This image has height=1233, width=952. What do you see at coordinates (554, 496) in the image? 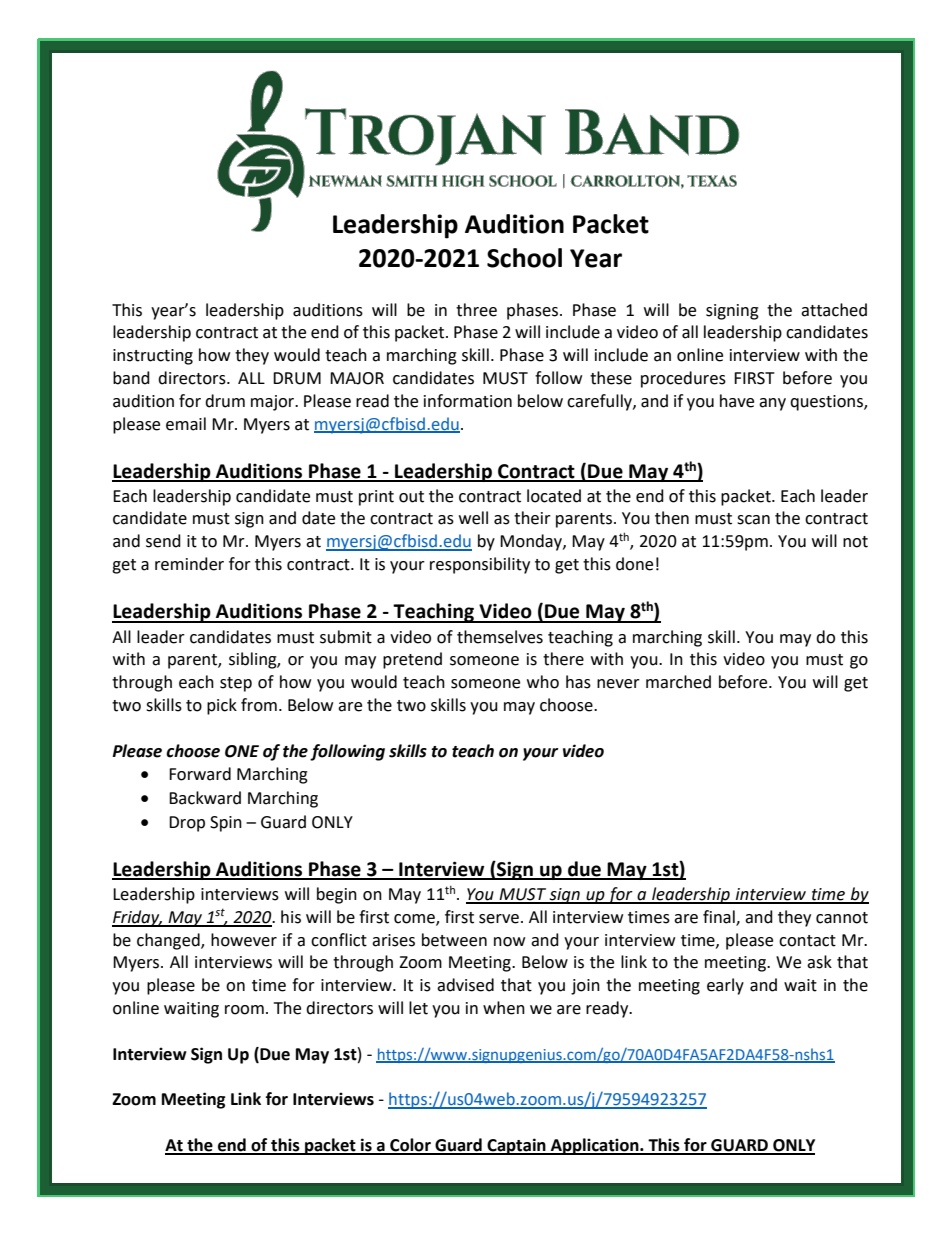
I see `located` at bounding box center [554, 496].
